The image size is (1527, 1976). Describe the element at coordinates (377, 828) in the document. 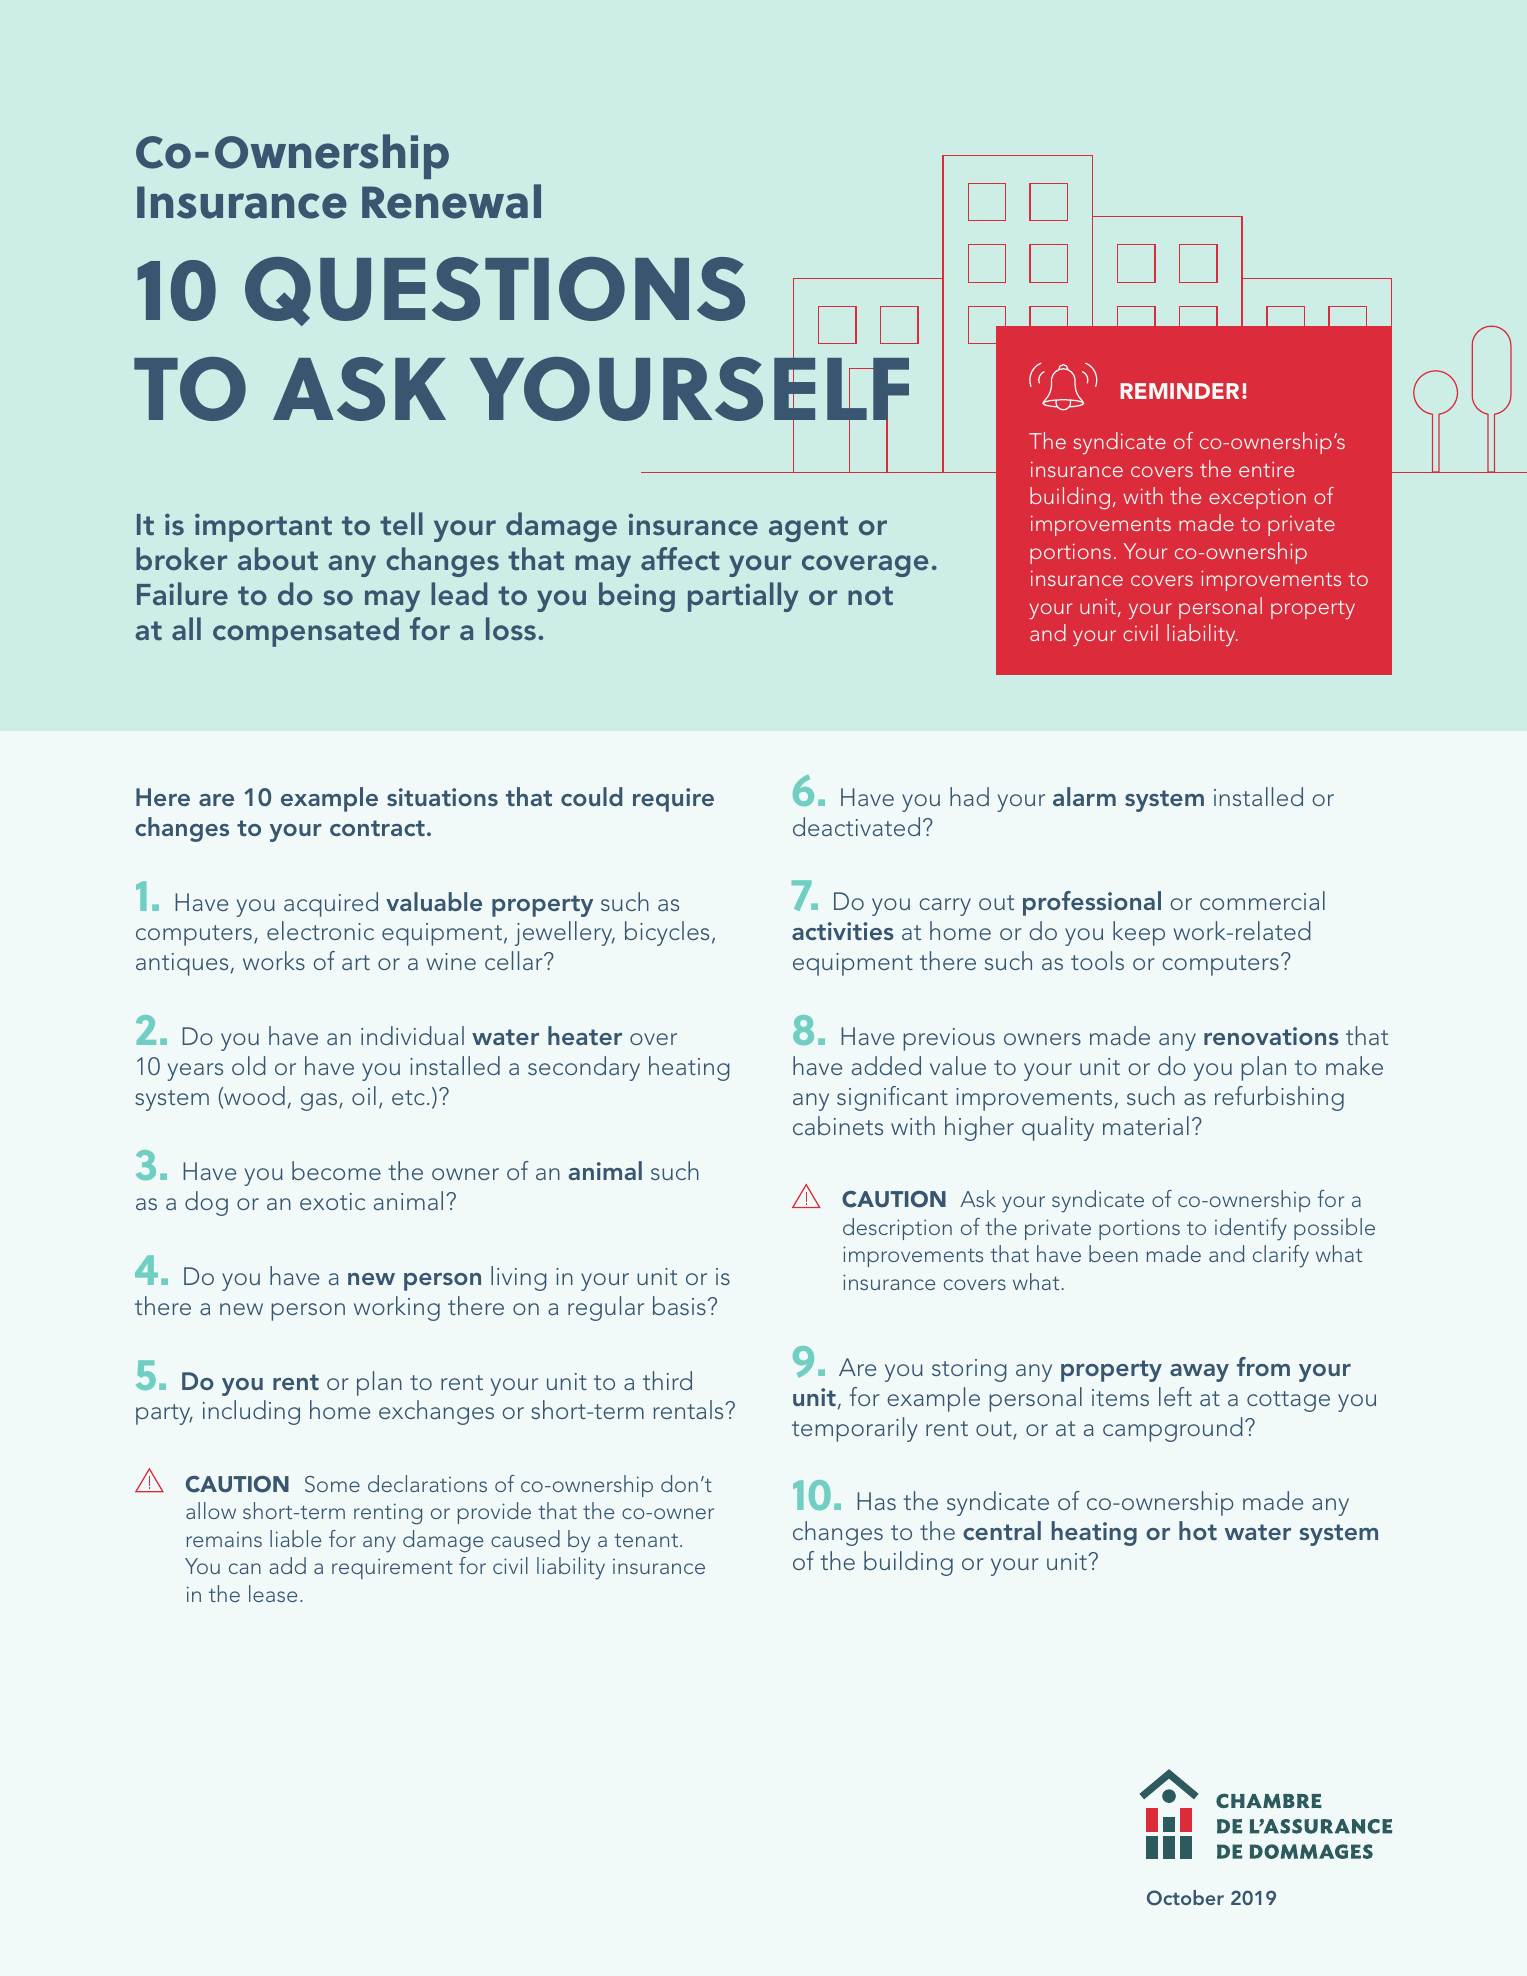

I see `contract` at that location.
